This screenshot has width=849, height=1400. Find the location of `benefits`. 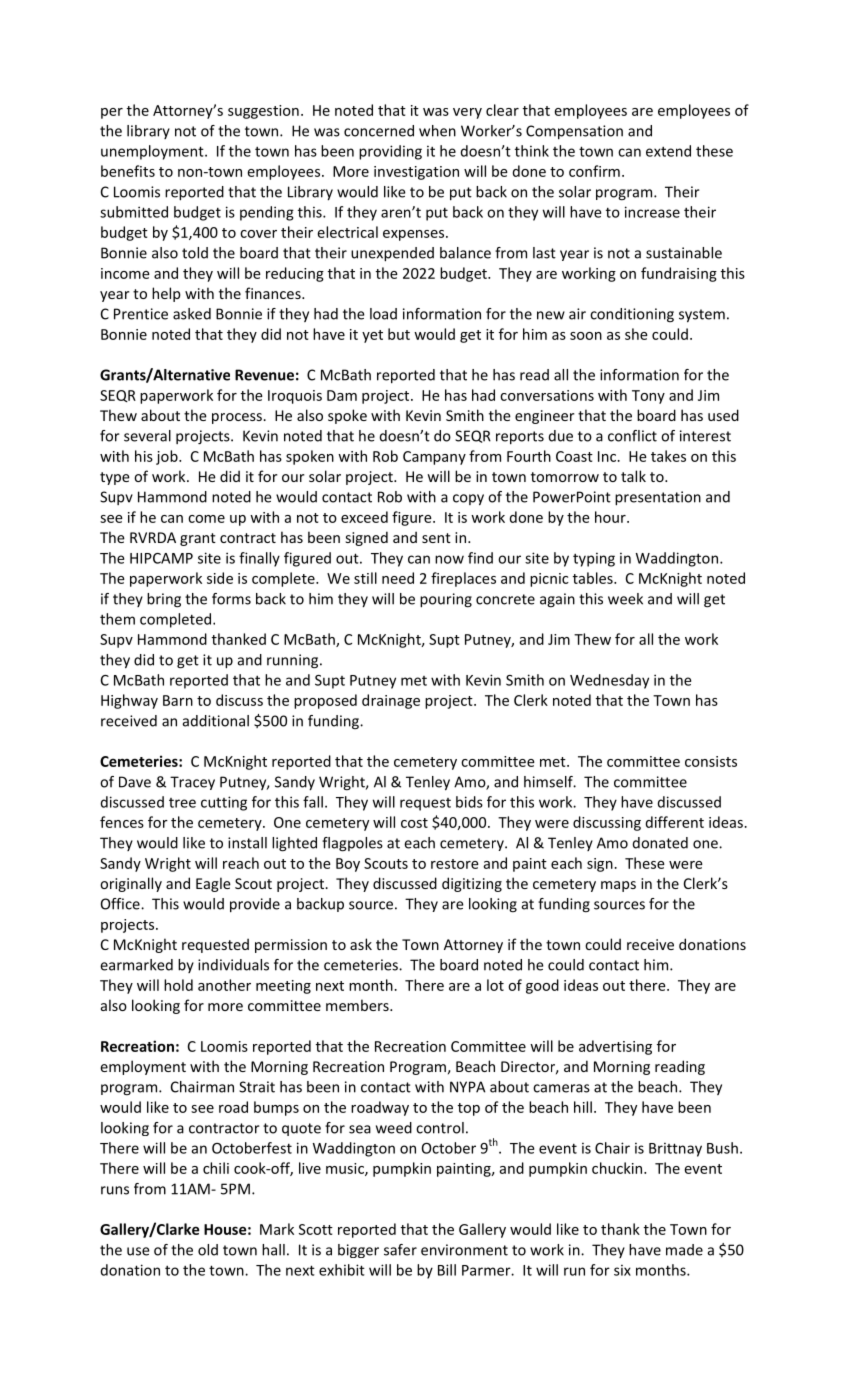

benefits is located at coordinates (128, 171).
